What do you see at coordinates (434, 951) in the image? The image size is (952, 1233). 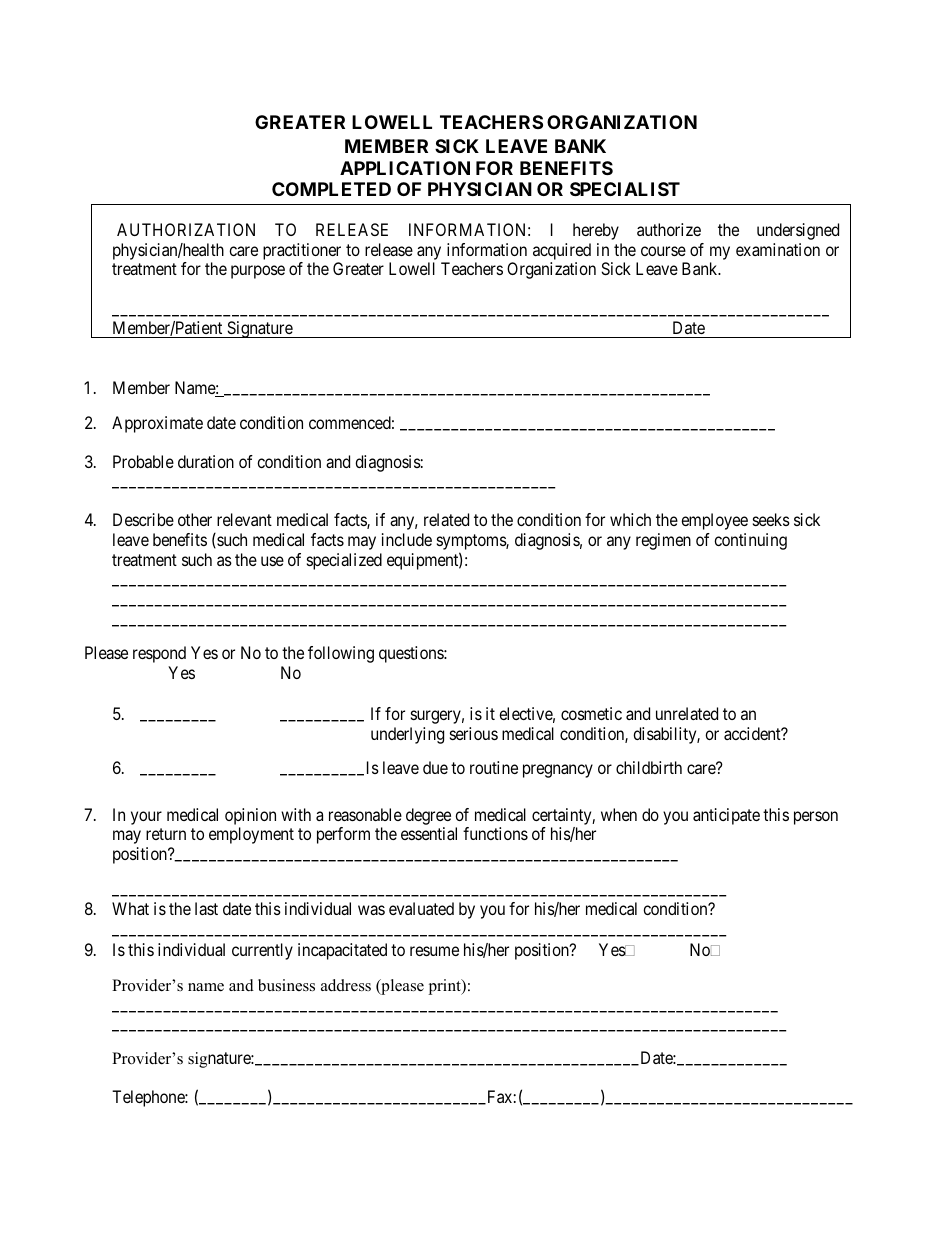 I see `resume` at bounding box center [434, 951].
